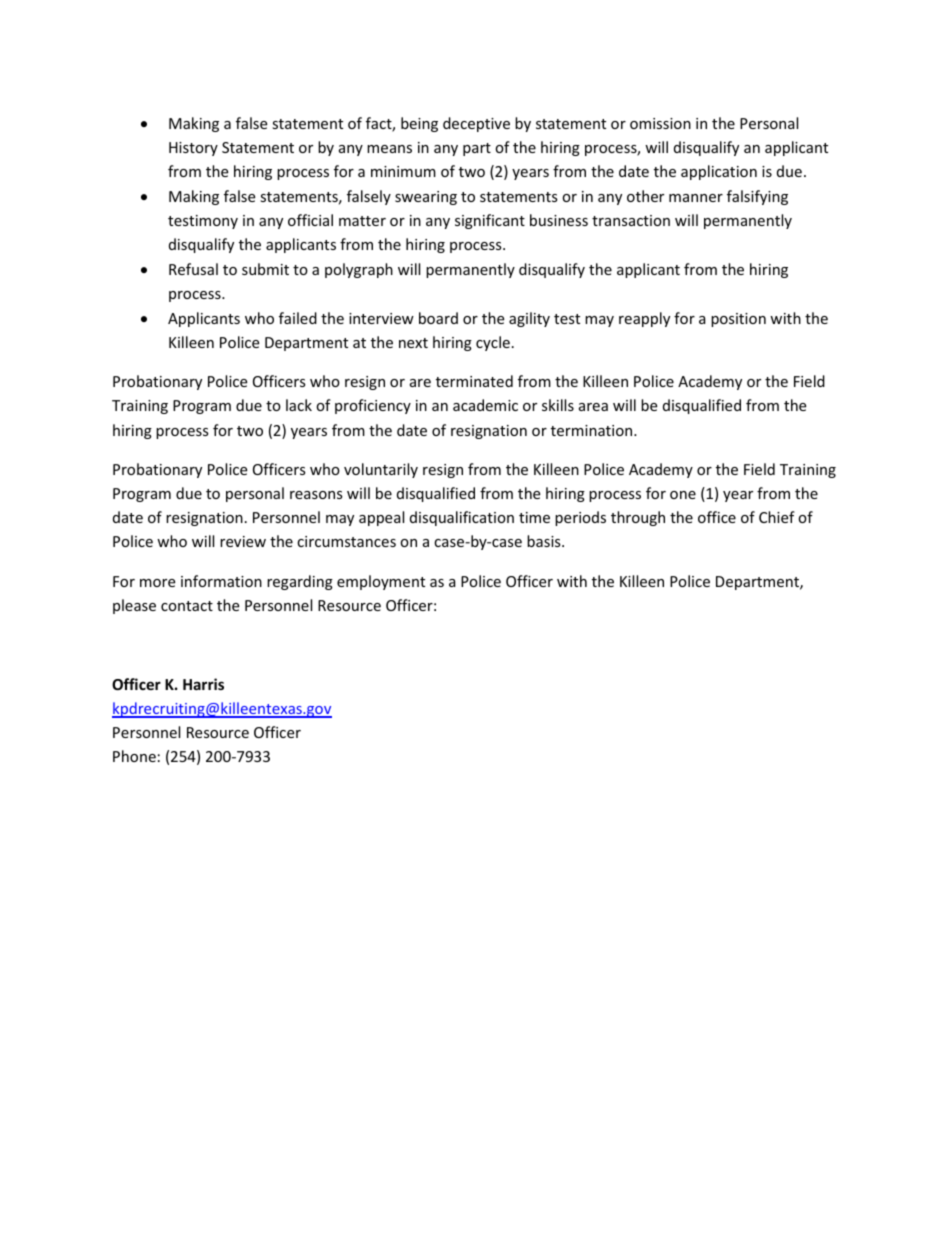  Describe the element at coordinates (660, 123) in the screenshot. I see `omission` at that location.
